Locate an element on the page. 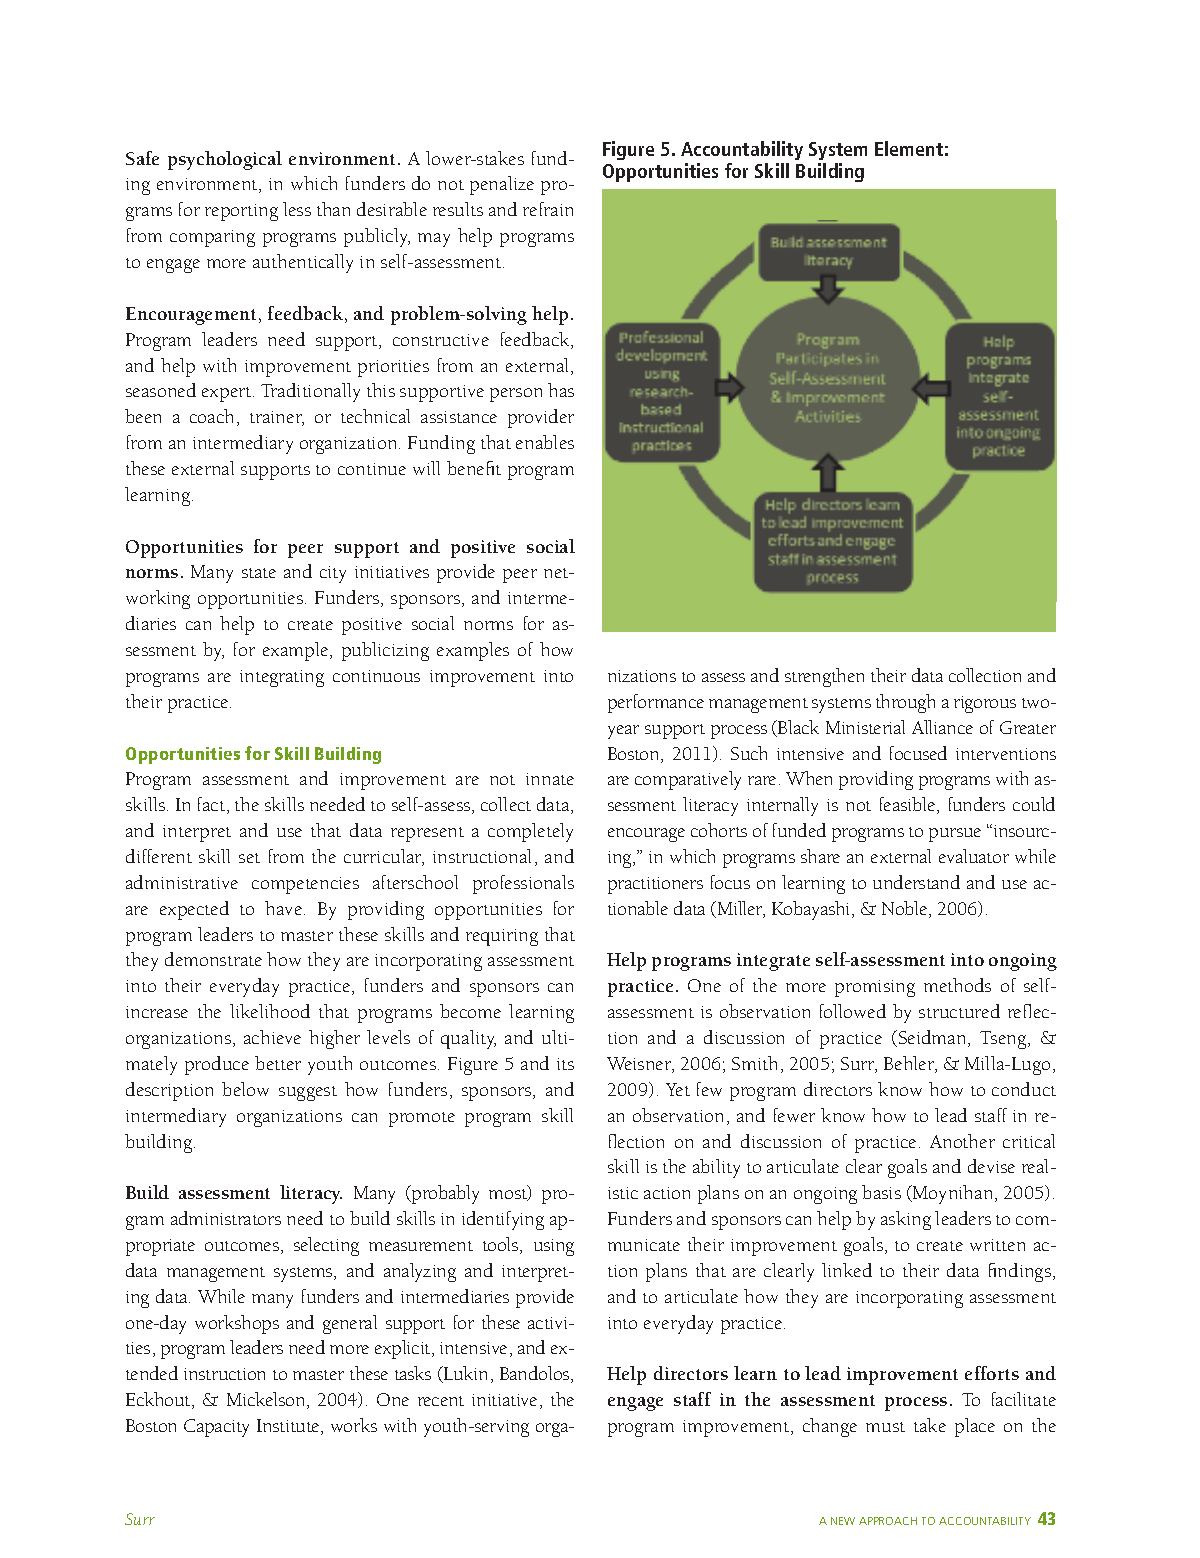  Element is located at coordinates (909, 148).
